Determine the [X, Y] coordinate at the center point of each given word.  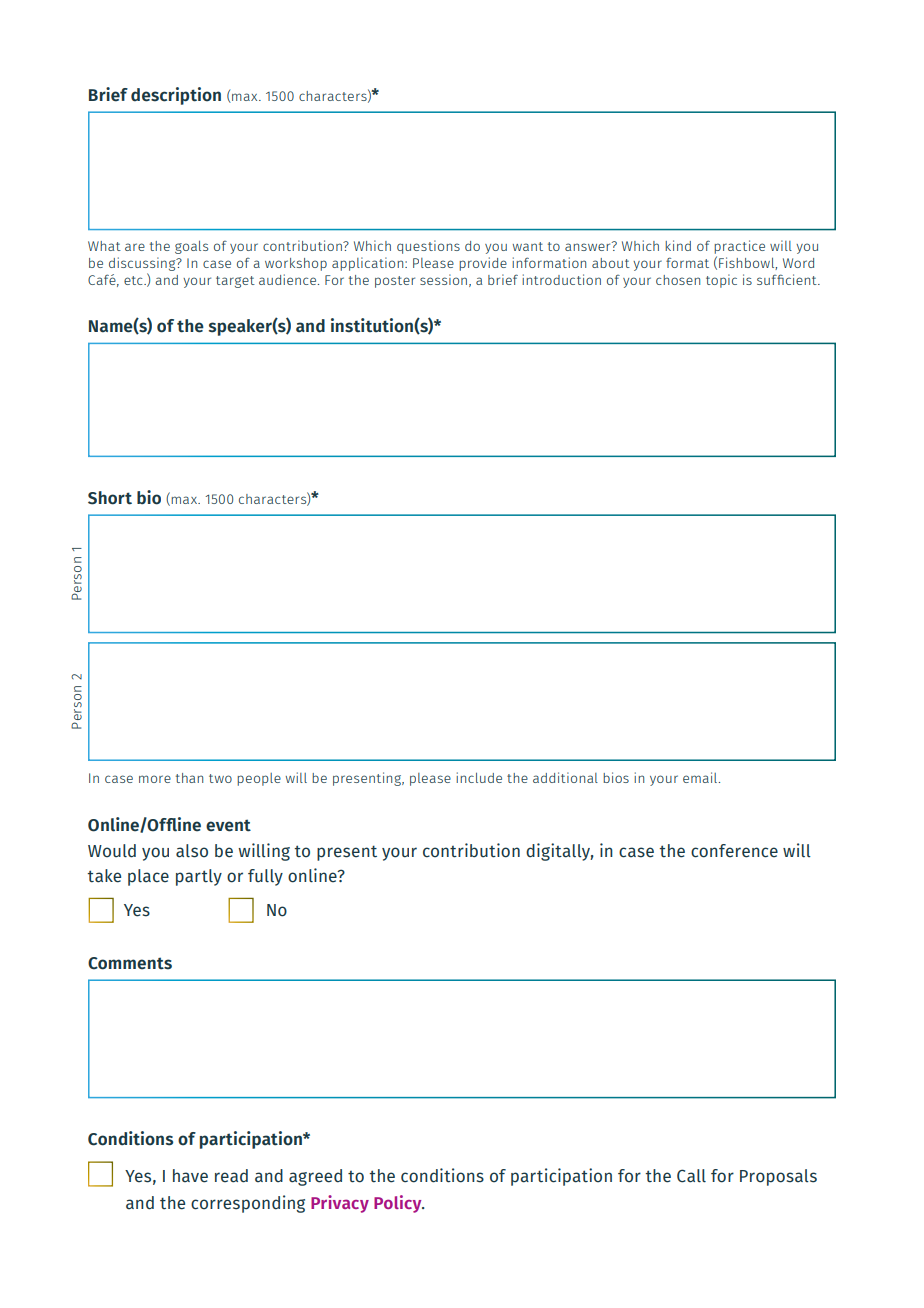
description [176, 96]
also [192, 851]
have [190, 1176]
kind [678, 245]
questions [428, 247]
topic [721, 281]
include [479, 777]
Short [110, 498]
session [443, 279]
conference [734, 851]
